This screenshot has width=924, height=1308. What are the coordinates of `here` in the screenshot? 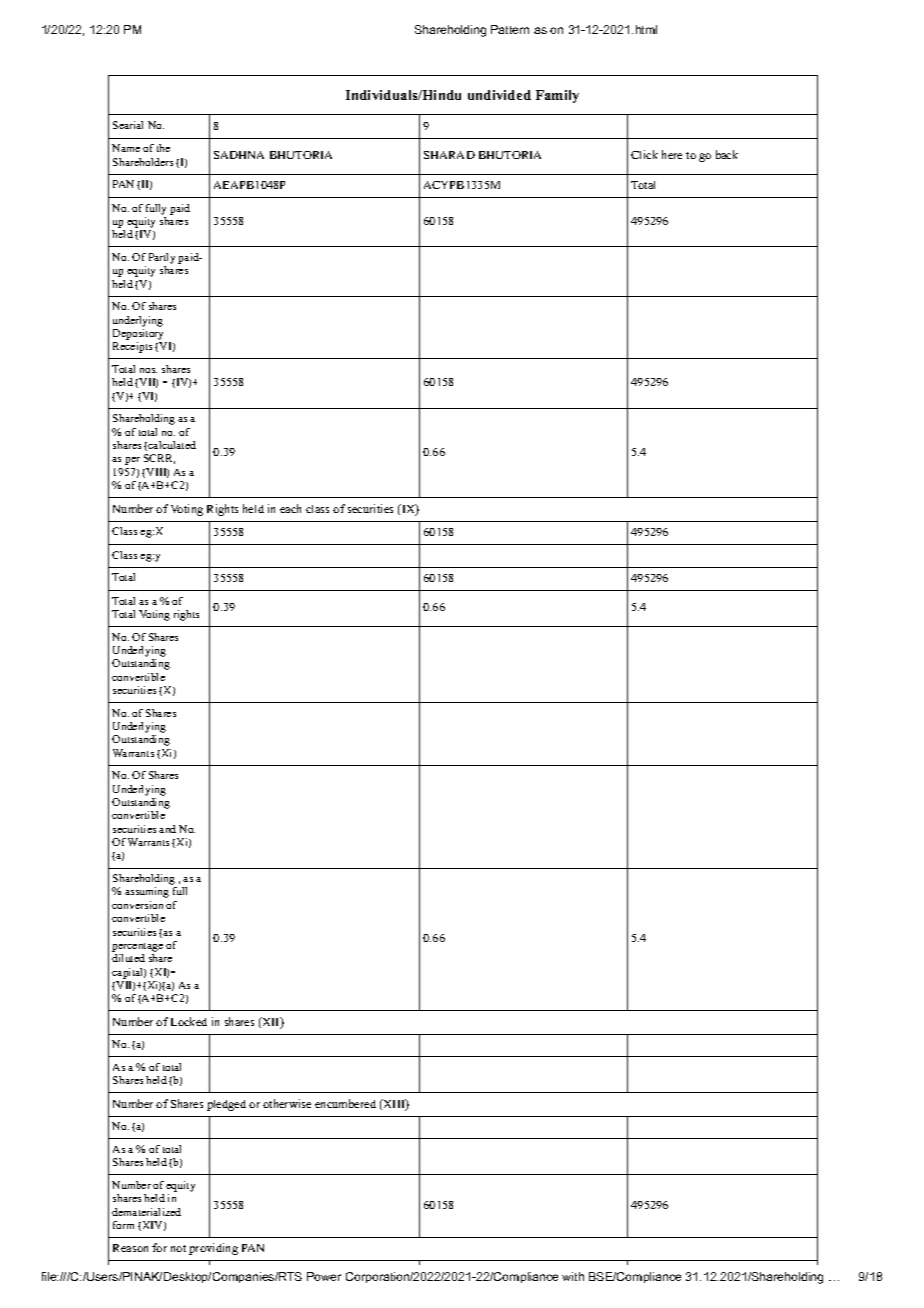 It's located at (672, 154).
